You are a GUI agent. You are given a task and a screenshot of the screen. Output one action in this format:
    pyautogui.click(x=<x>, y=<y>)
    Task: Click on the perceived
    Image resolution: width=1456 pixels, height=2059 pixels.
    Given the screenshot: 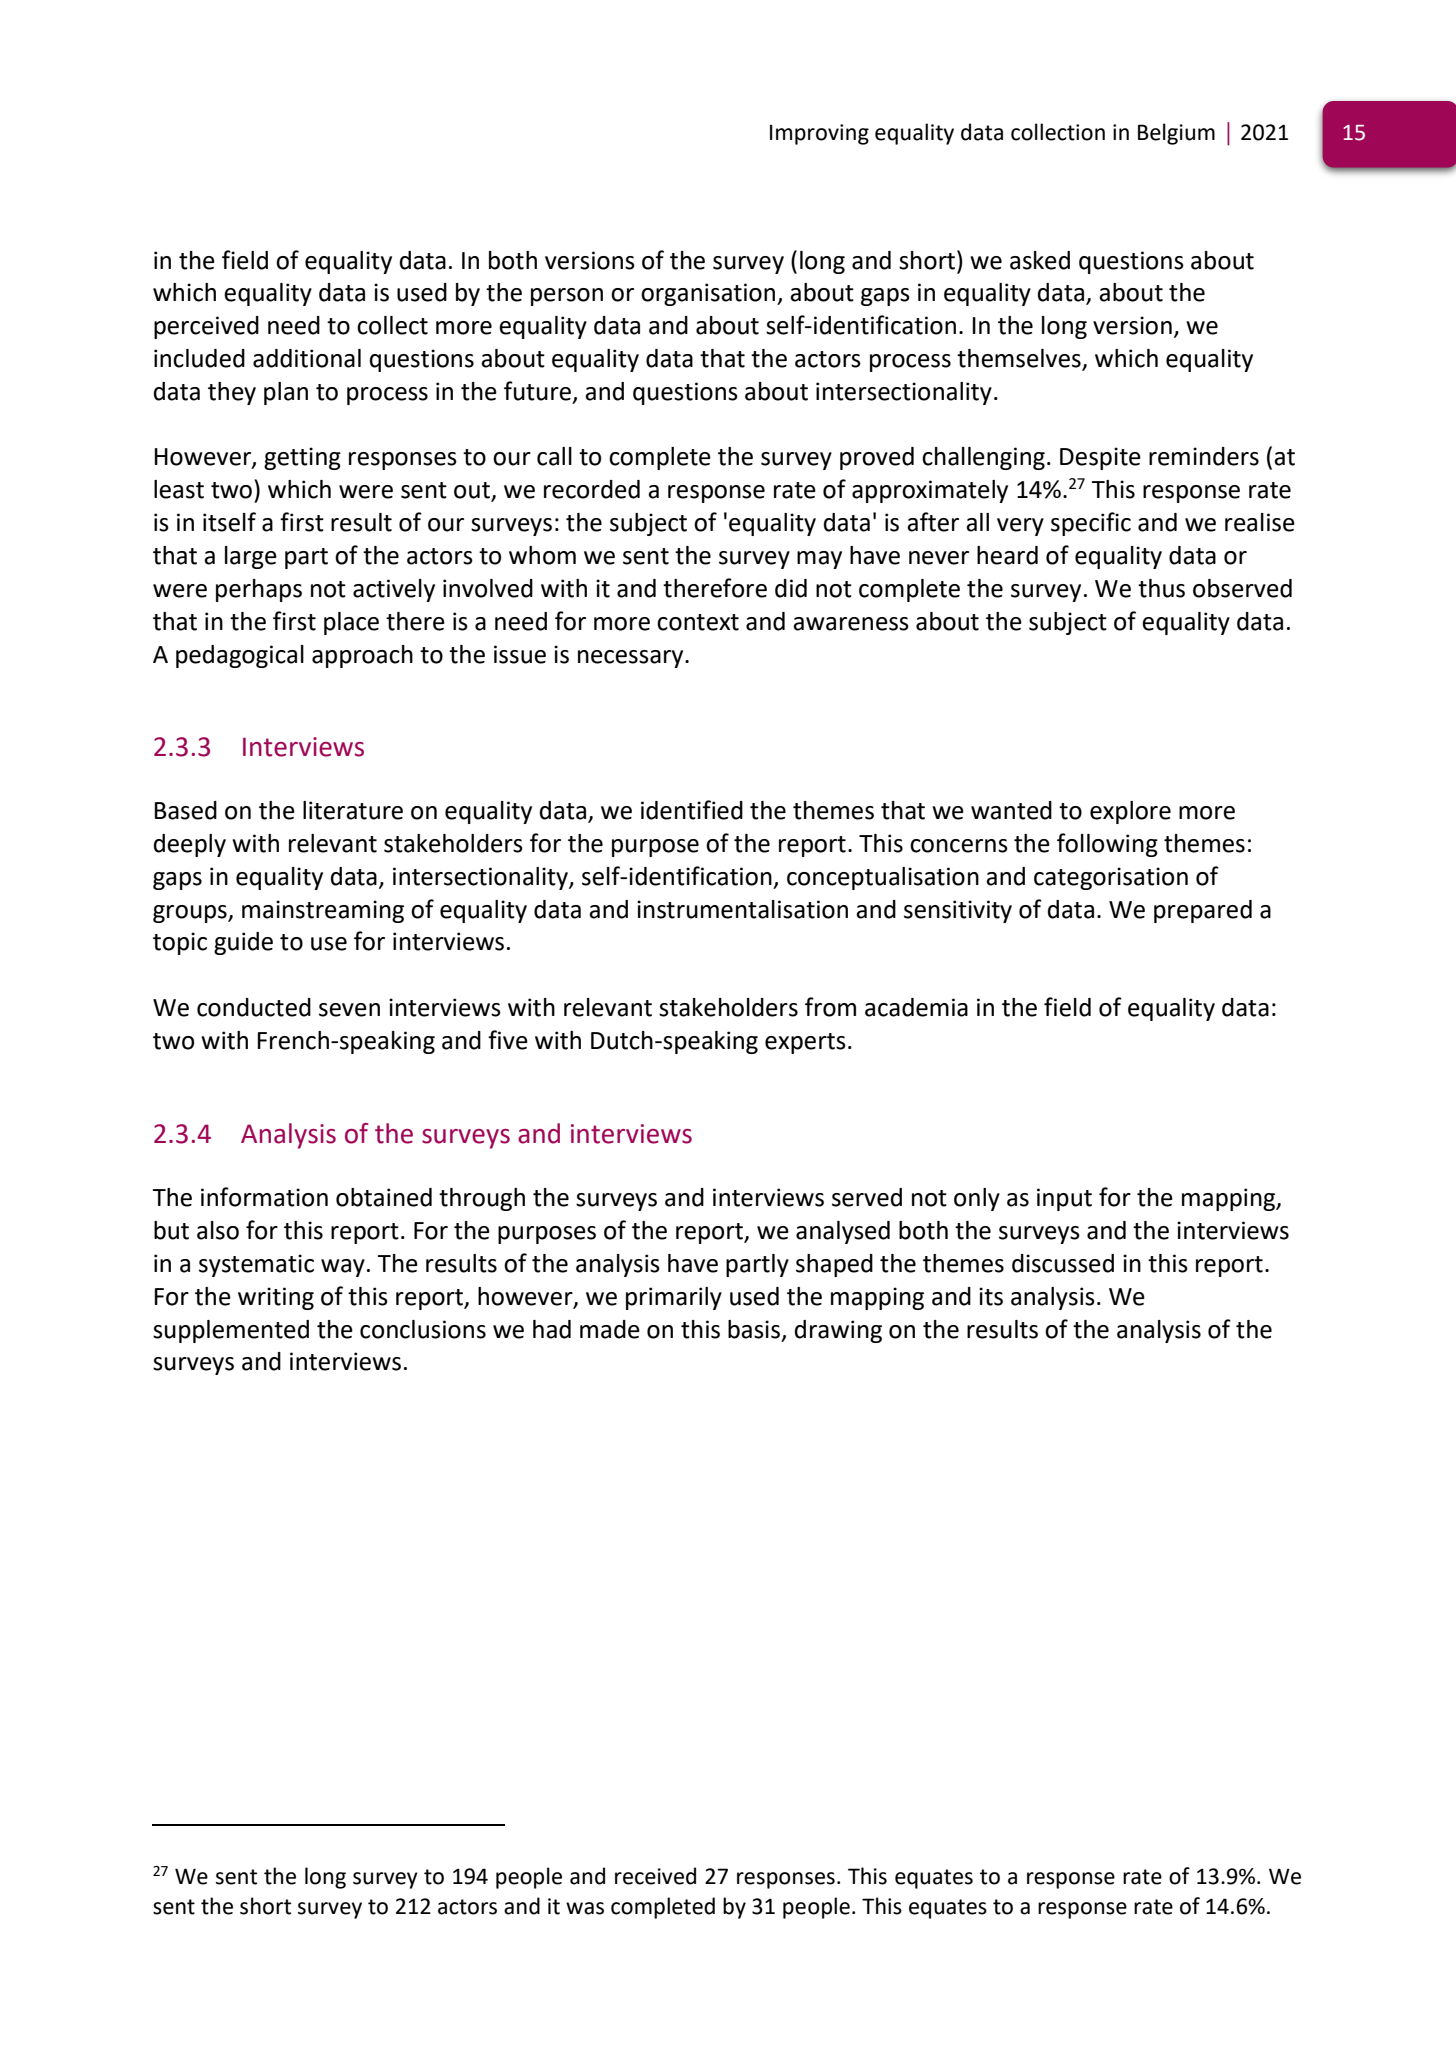 What is the action you would take?
    pyautogui.click(x=206, y=327)
